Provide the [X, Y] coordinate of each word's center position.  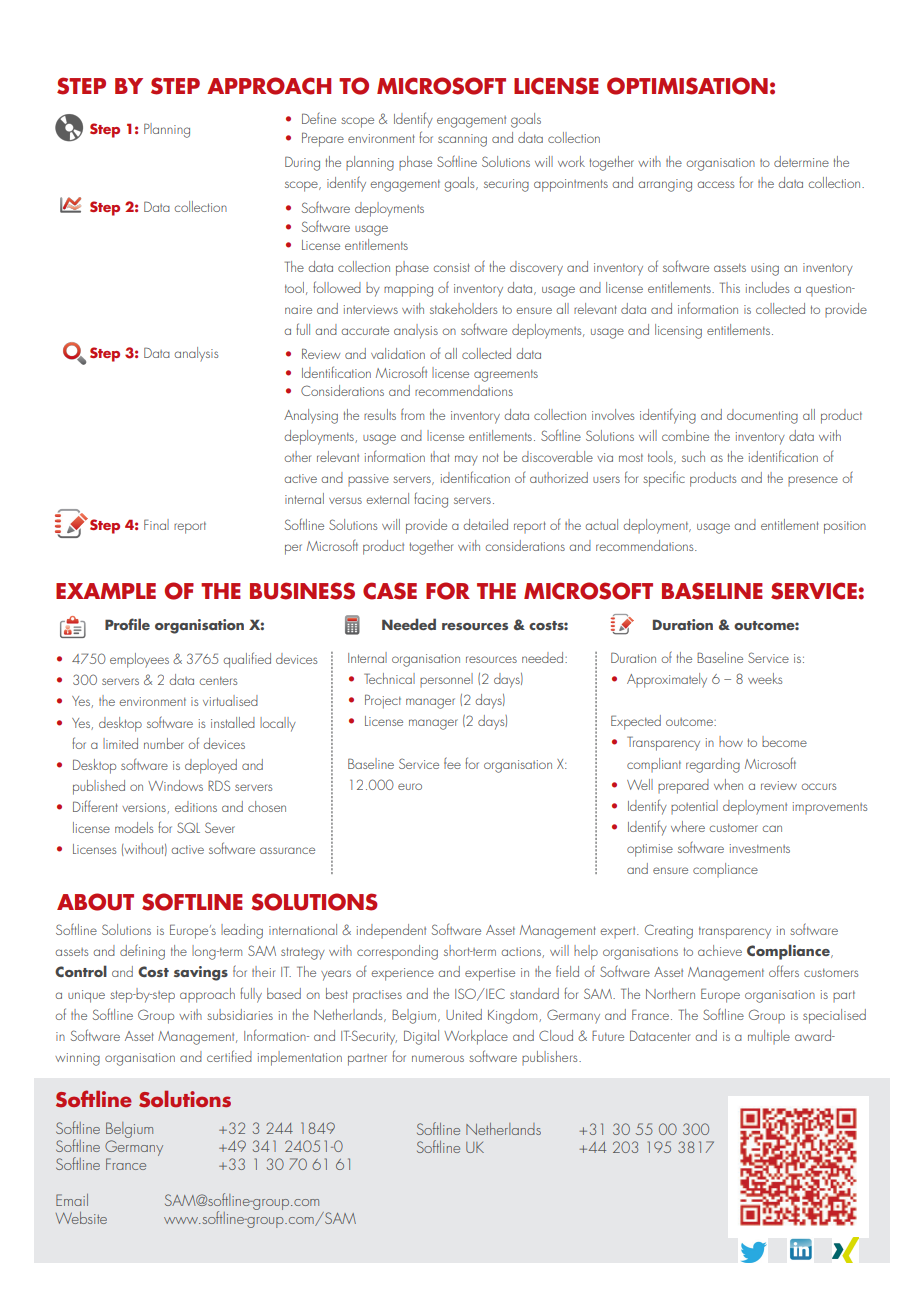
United [464, 1014]
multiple [769, 1037]
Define [319, 118]
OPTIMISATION [687, 86]
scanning [462, 140]
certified [229, 1056]
